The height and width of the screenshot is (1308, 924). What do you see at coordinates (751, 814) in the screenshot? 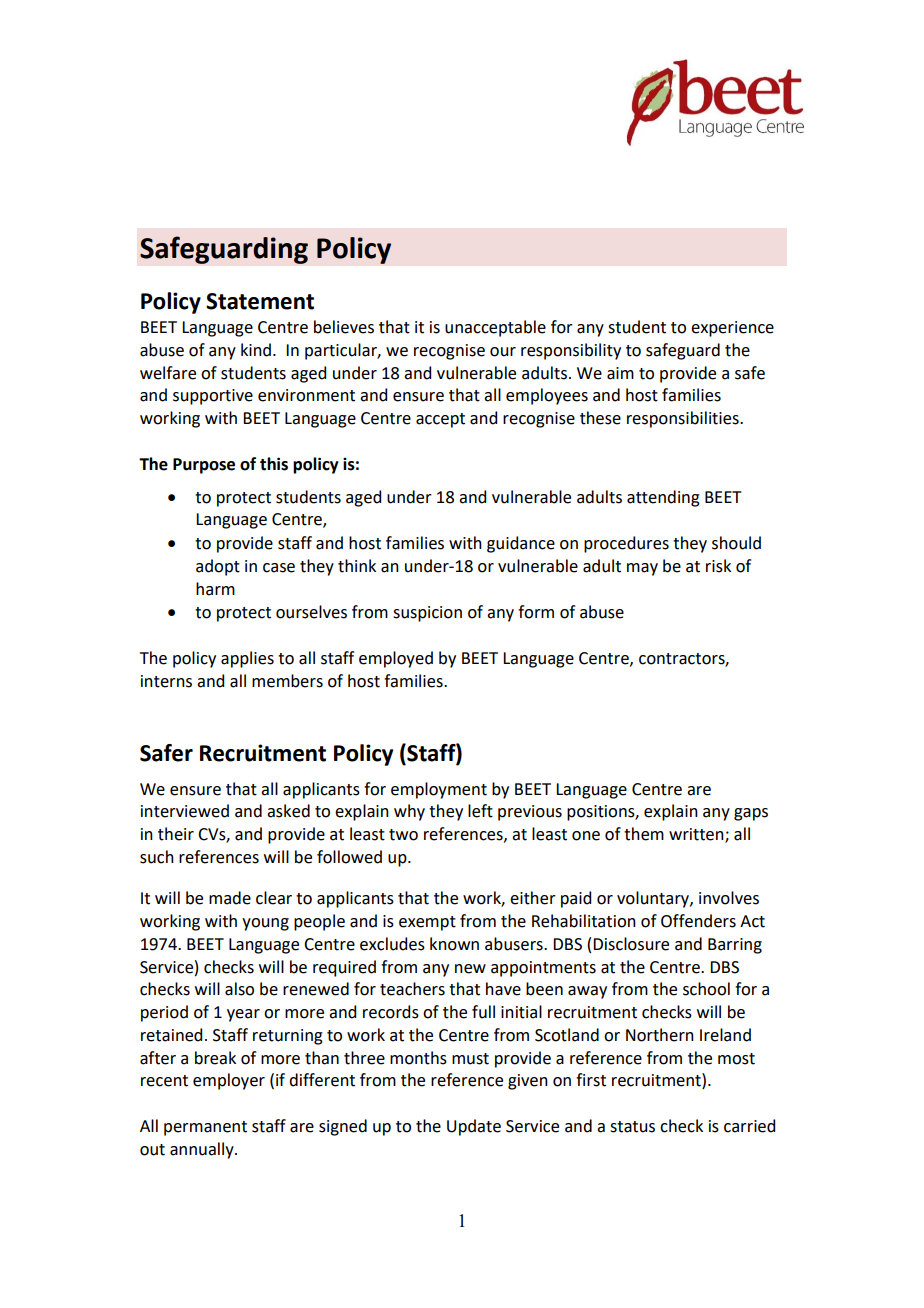
I see `gaps` at bounding box center [751, 814].
